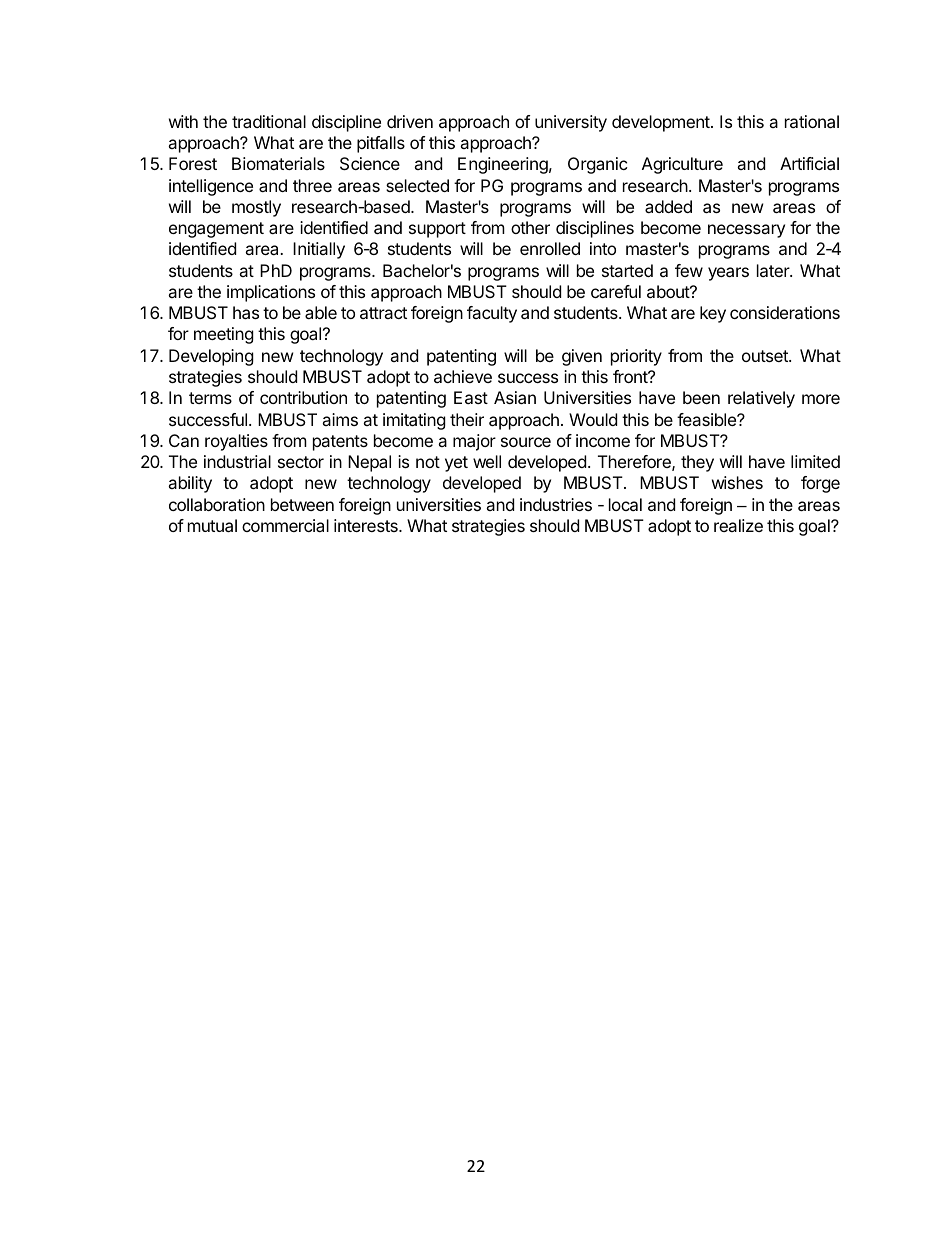  Describe the element at coordinates (571, 123) in the document. I see `university` at that location.
